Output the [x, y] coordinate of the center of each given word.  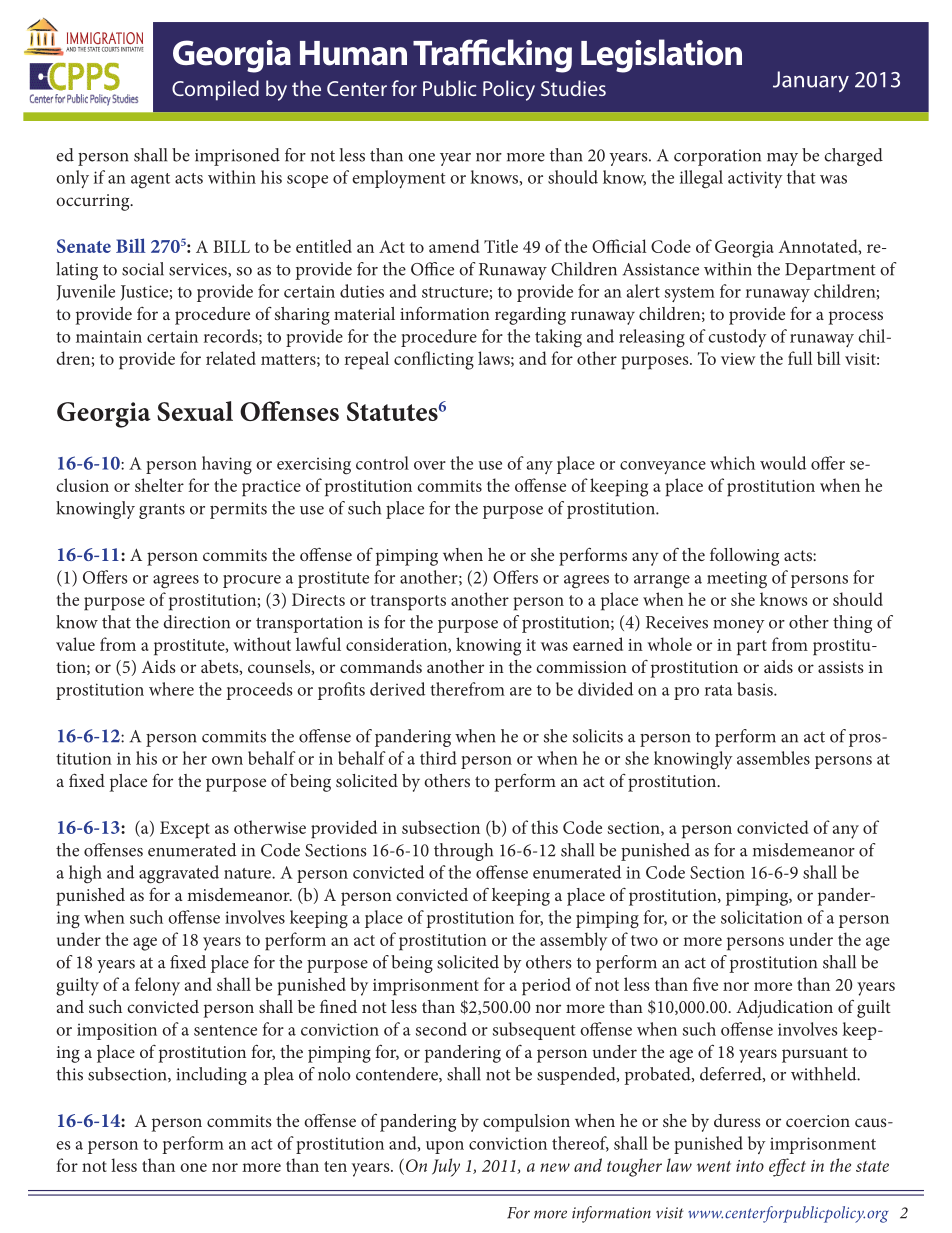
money [739, 626]
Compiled [215, 90]
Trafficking [492, 56]
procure [252, 581]
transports [408, 603]
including [211, 1076]
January [811, 81]
